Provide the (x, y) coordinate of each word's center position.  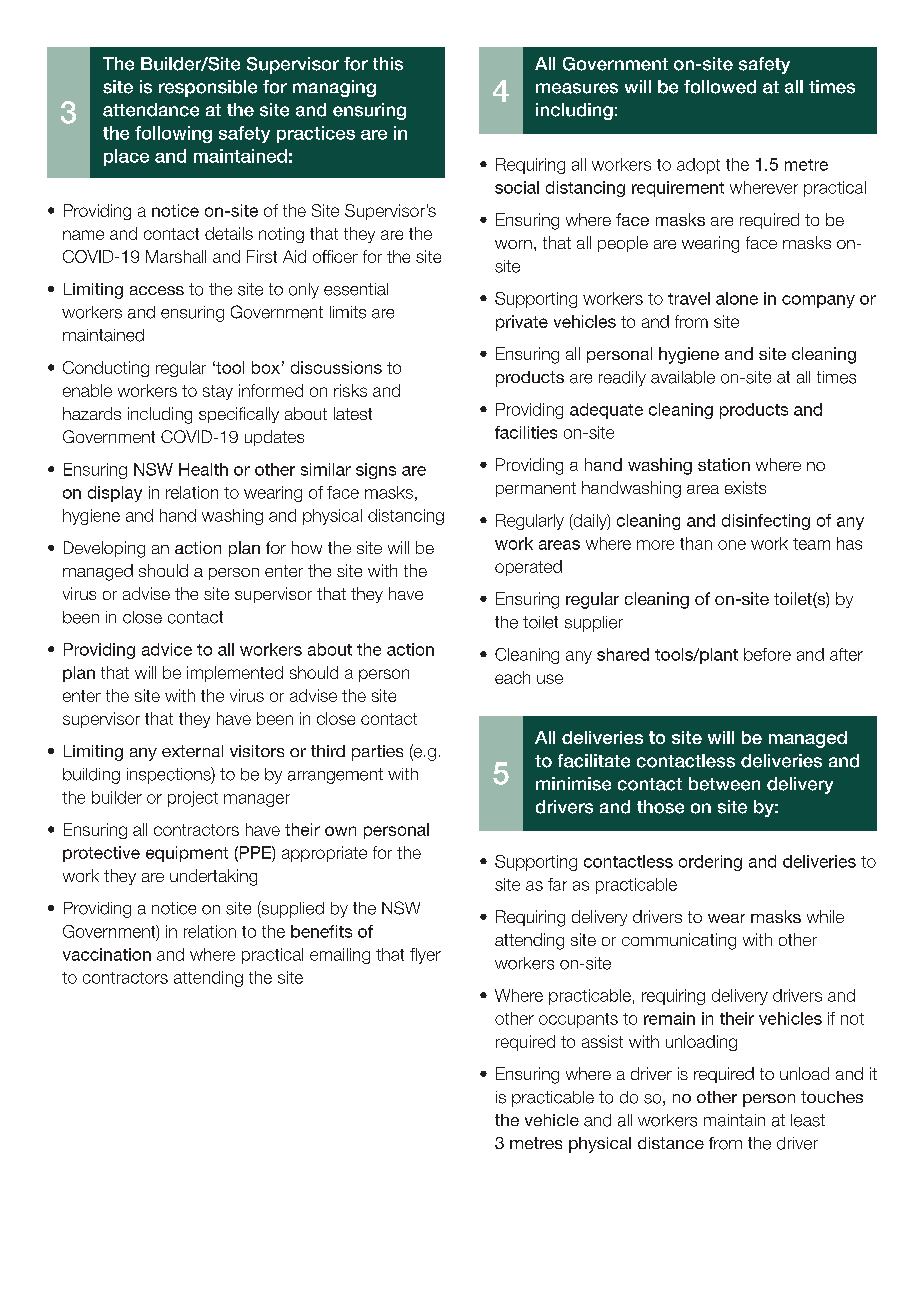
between (724, 784)
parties (377, 753)
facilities (526, 432)
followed (720, 87)
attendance (151, 110)
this (388, 64)
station (724, 464)
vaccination (107, 954)
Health (203, 469)
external (192, 751)
